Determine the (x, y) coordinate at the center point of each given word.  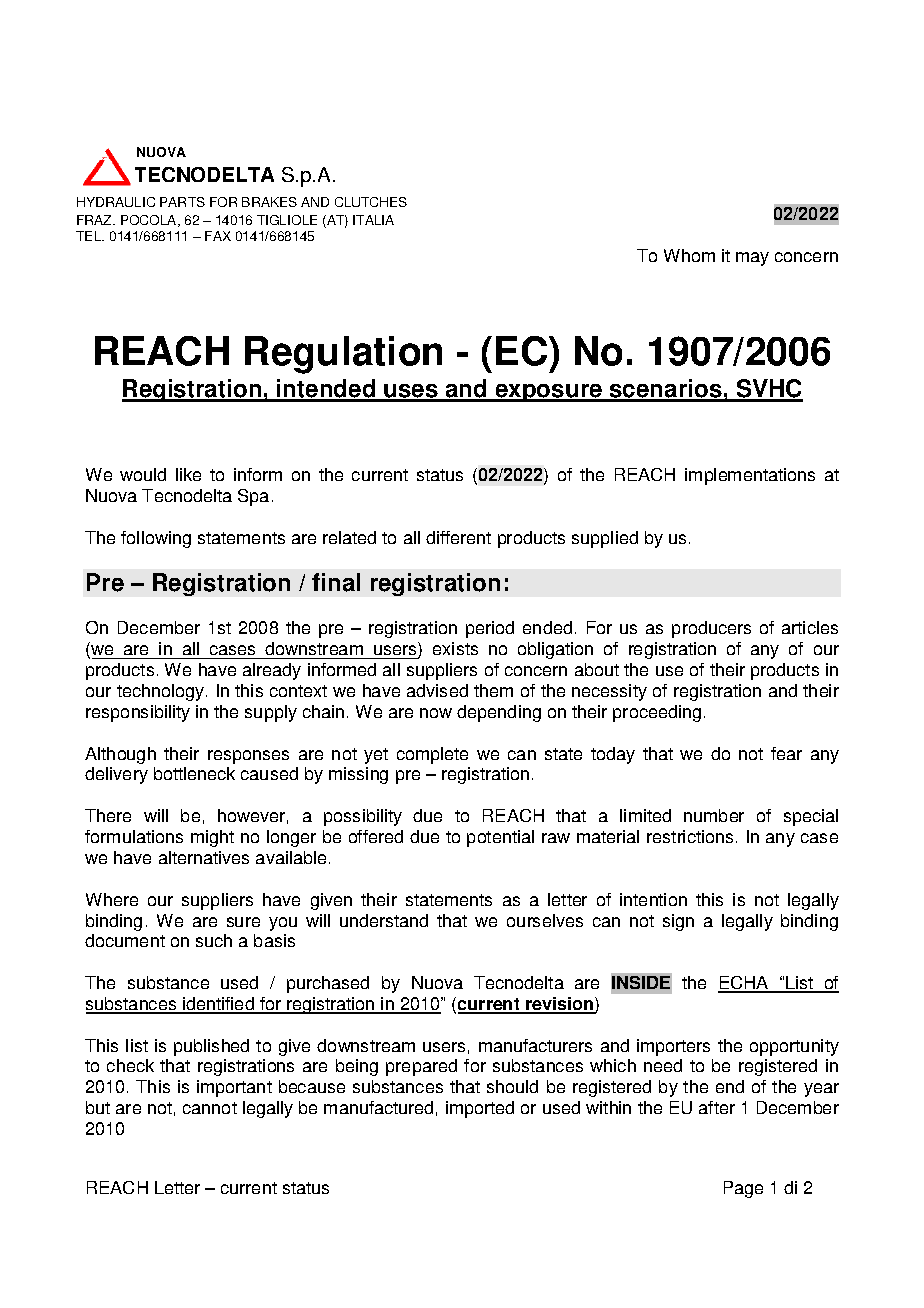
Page (743, 1189)
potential (500, 838)
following (156, 539)
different (458, 537)
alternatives (204, 857)
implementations (750, 476)
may (752, 259)
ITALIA (373, 220)
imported (480, 1109)
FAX (218, 236)
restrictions (690, 836)
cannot (210, 1108)
